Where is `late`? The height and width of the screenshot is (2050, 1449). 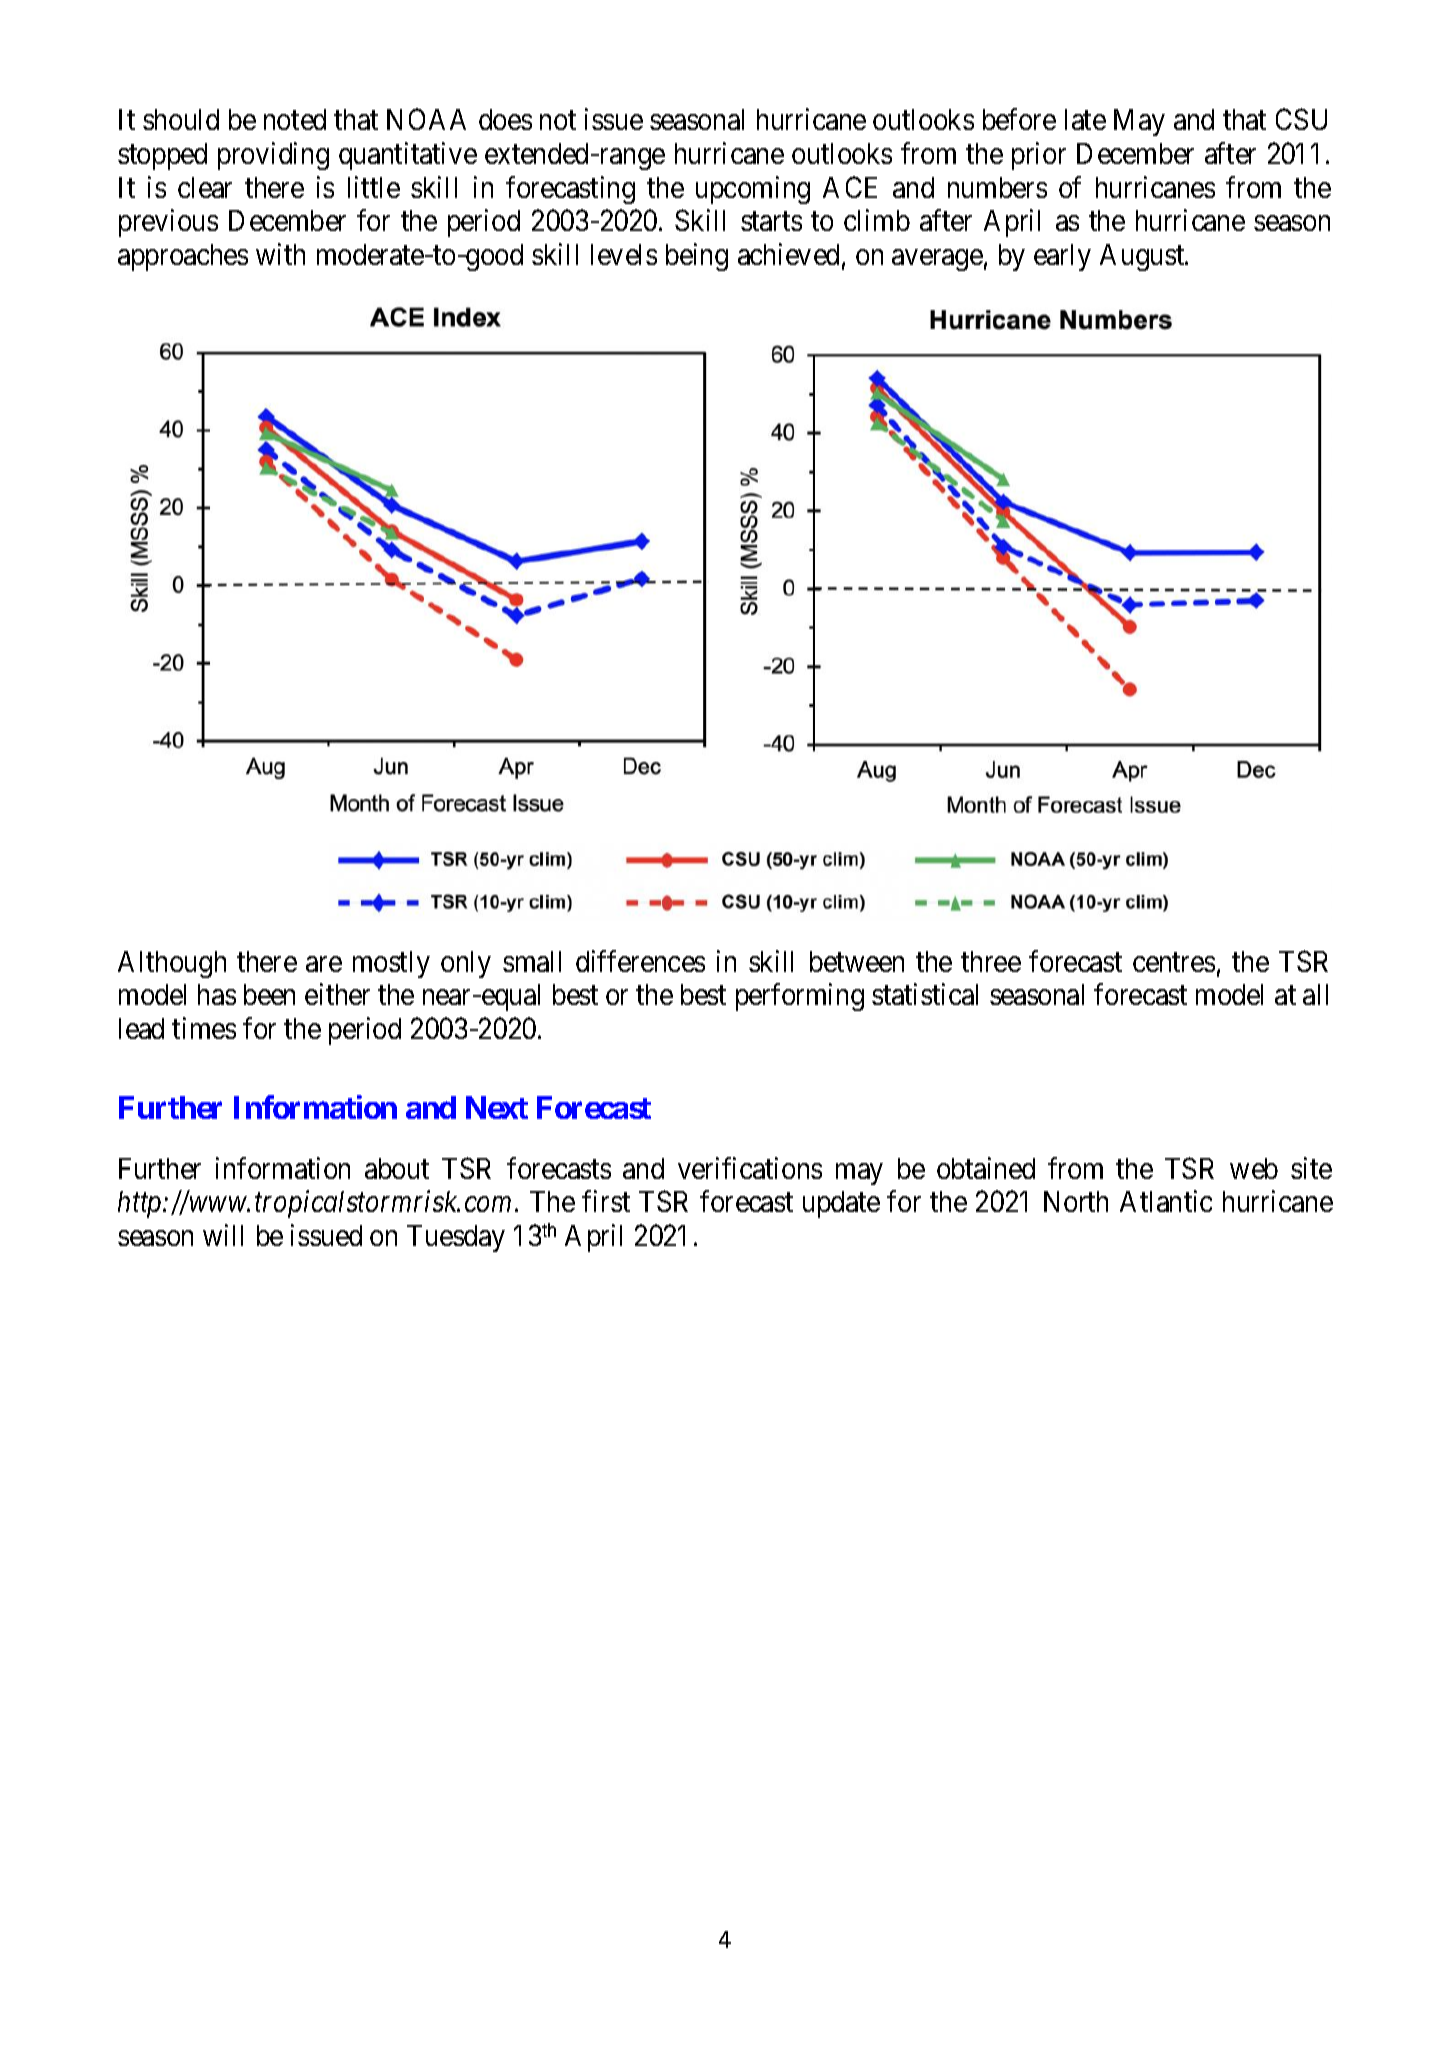 late is located at coordinates (1085, 119).
